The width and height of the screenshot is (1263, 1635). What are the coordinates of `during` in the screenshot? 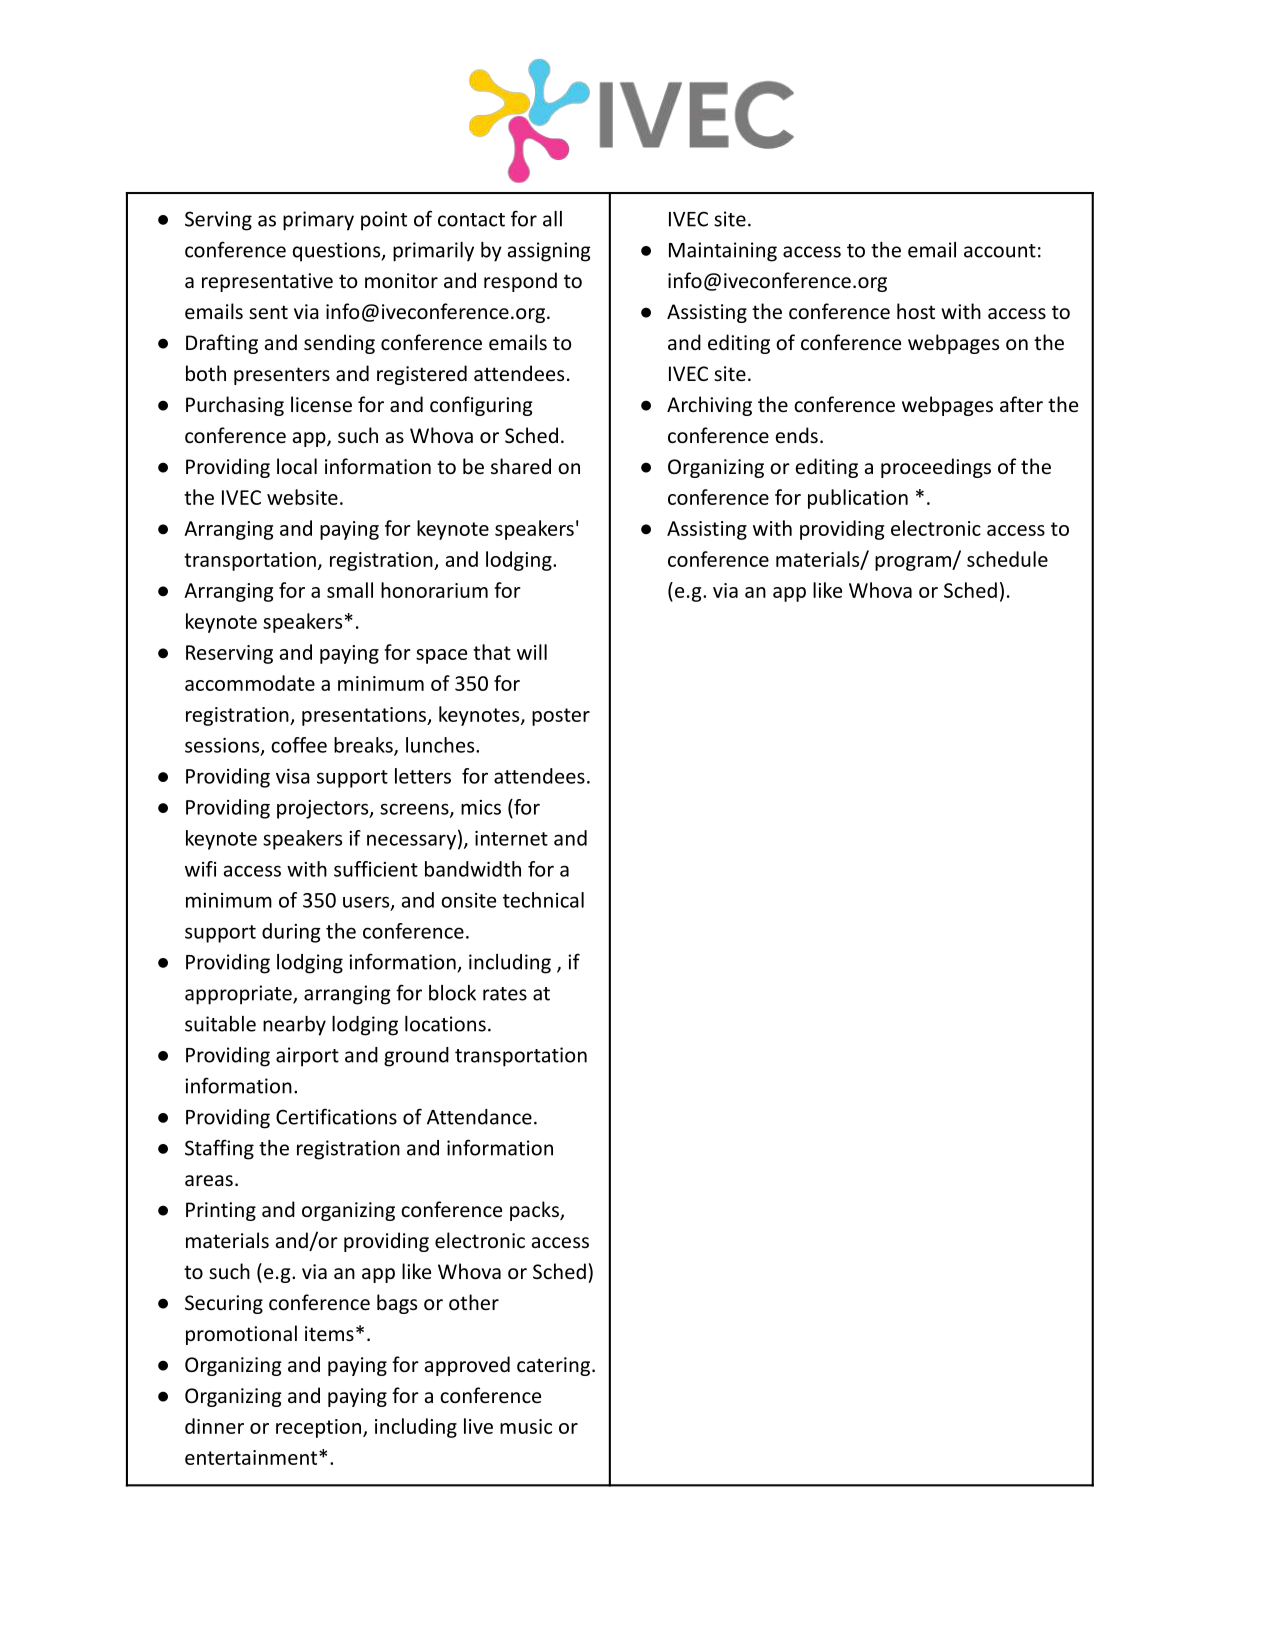 It's located at (291, 933).
